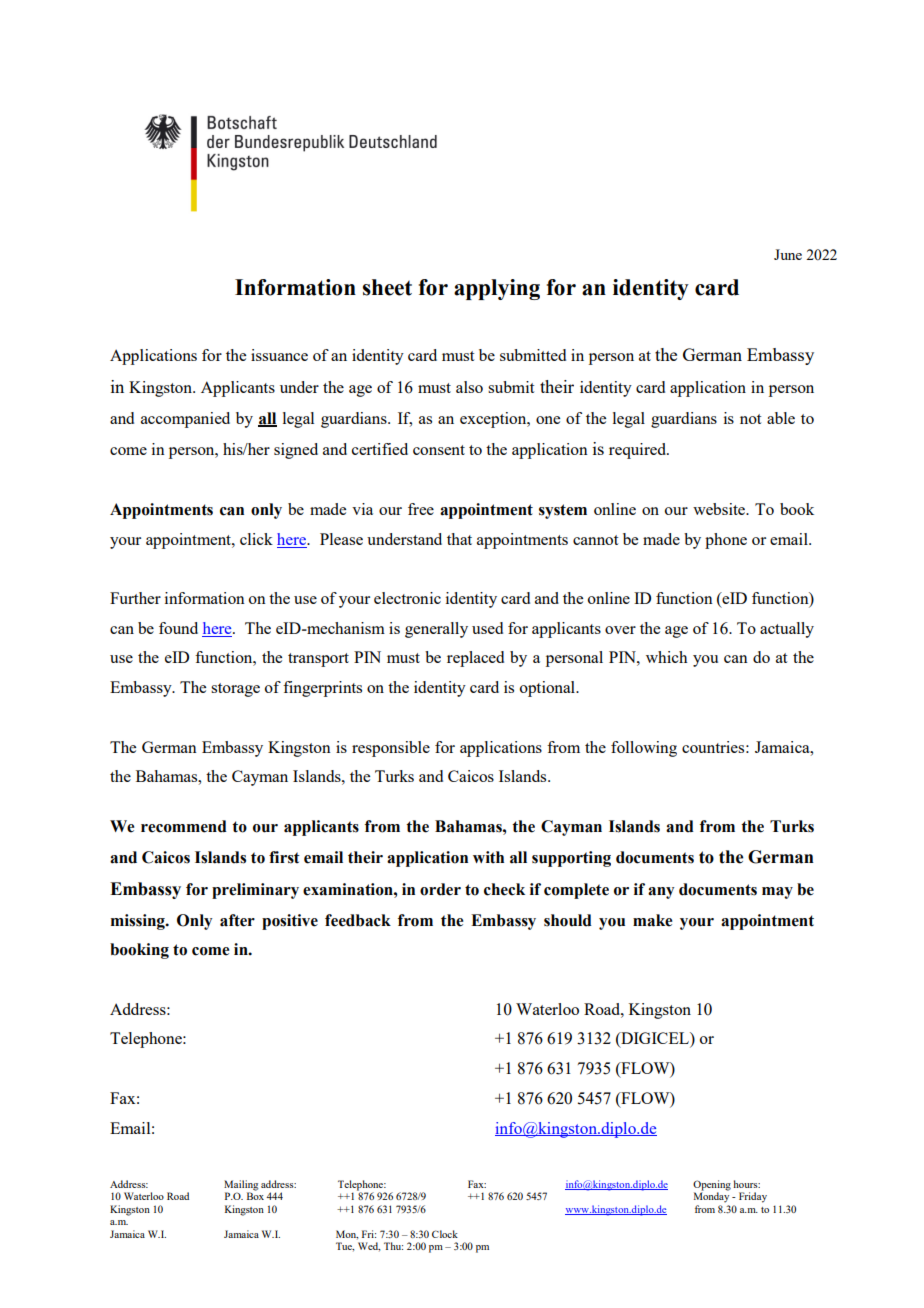  Describe the element at coordinates (788, 254) in the screenshot. I see `June` at that location.
